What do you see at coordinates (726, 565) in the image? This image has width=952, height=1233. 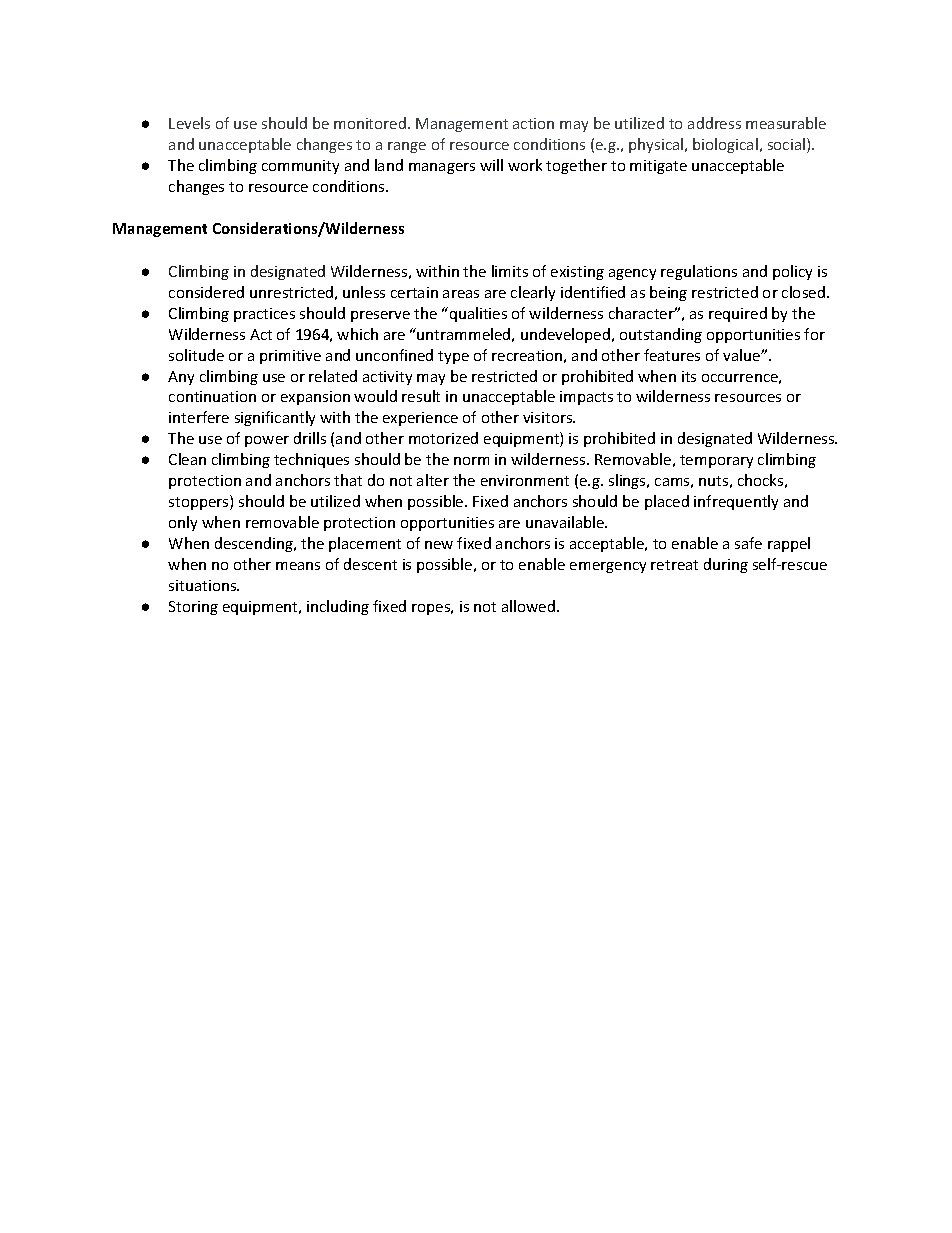 I see `during` at bounding box center [726, 565].
